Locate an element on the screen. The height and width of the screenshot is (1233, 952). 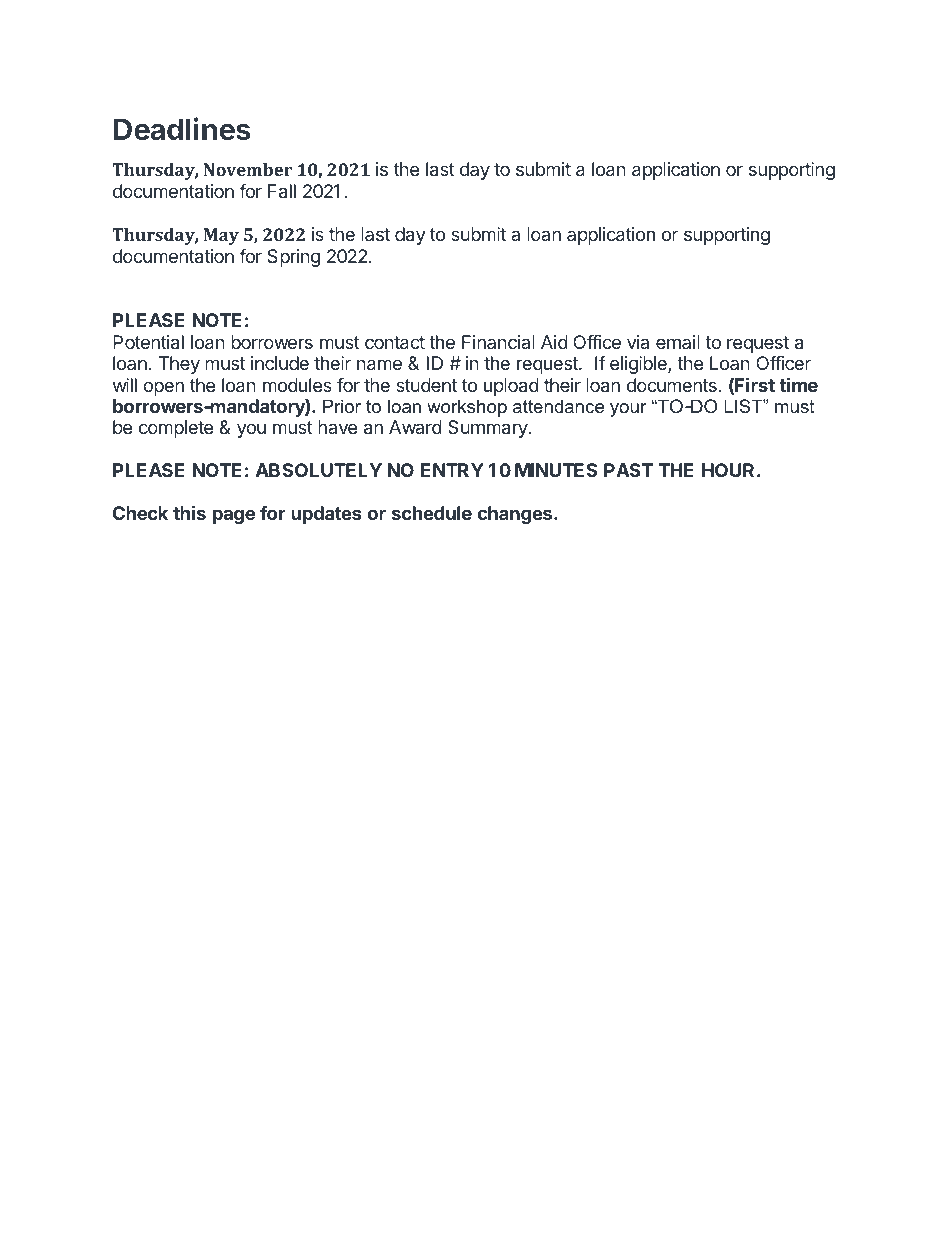
email is located at coordinates (678, 342).
